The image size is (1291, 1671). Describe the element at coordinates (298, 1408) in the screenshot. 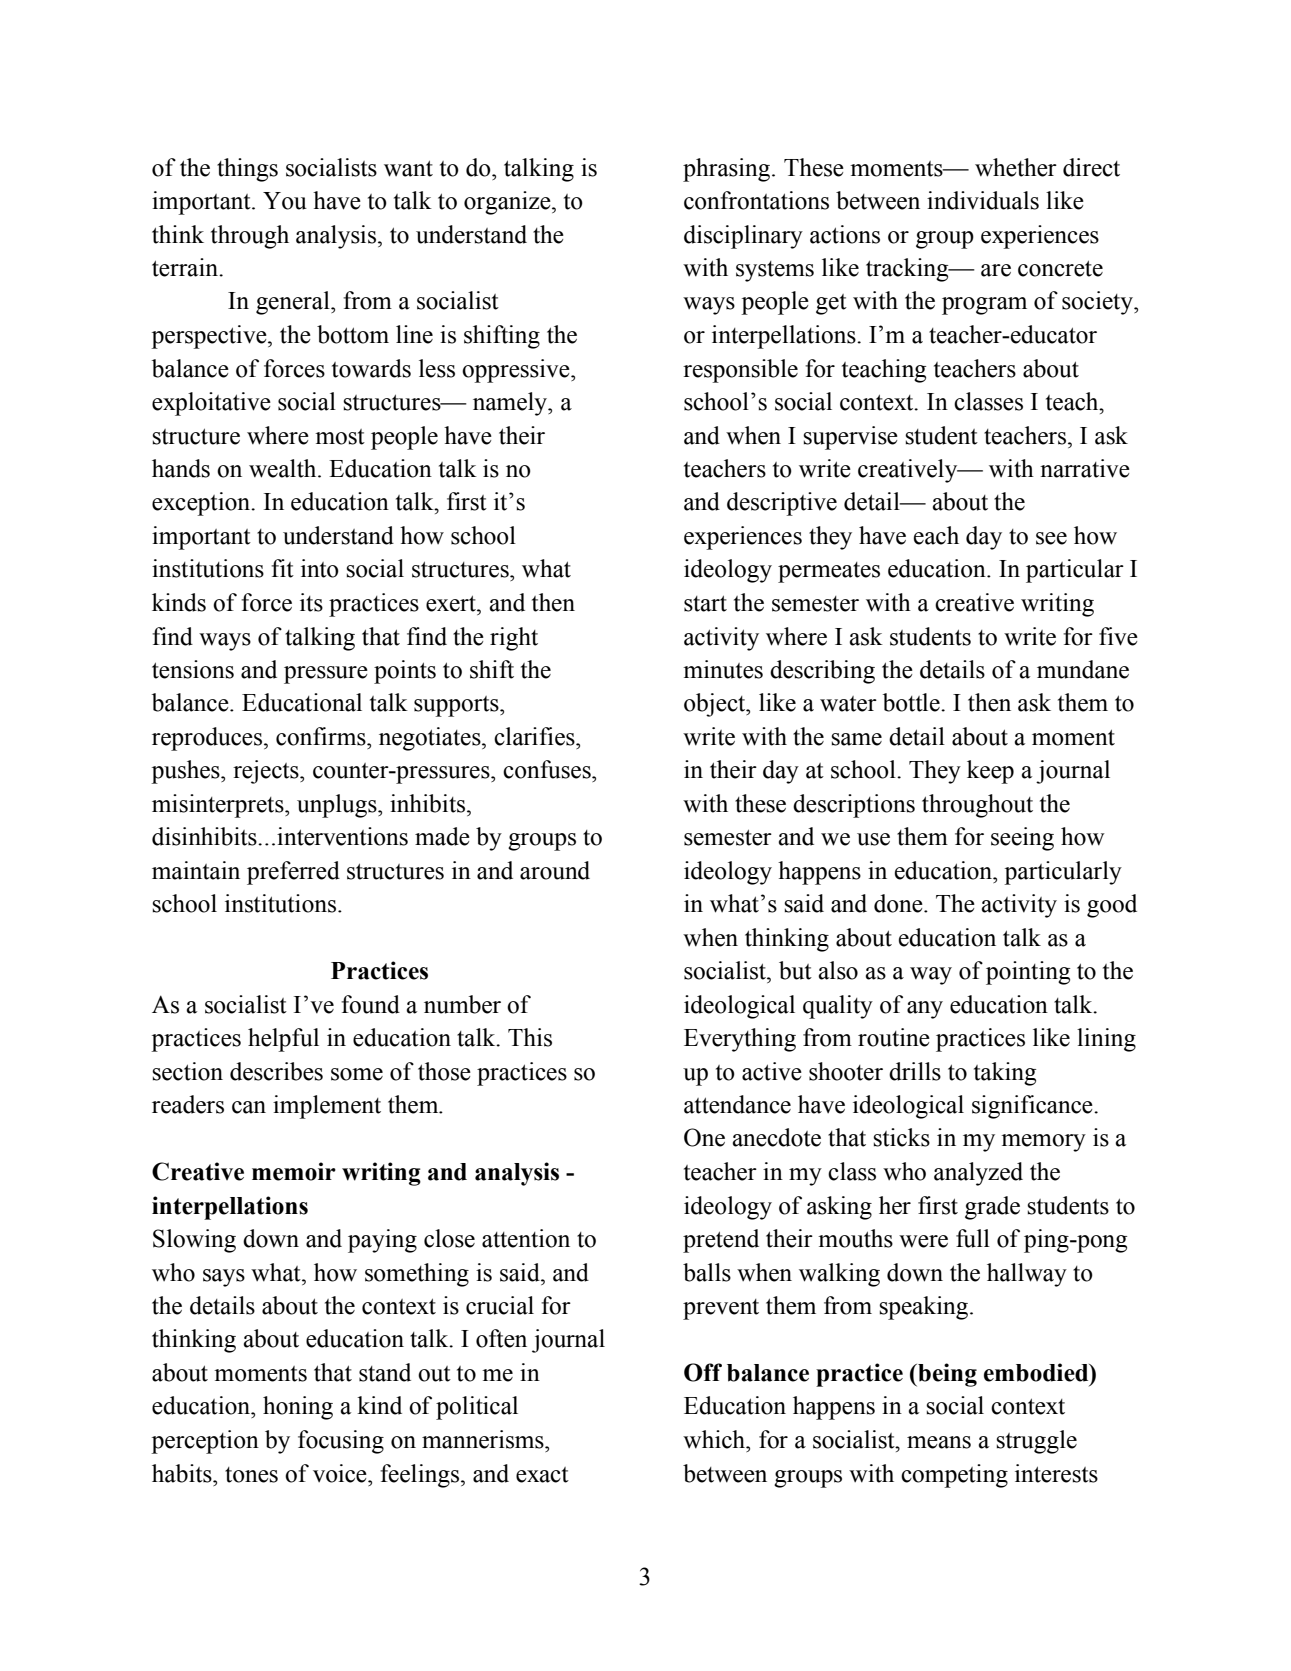

I see `honing` at that location.
